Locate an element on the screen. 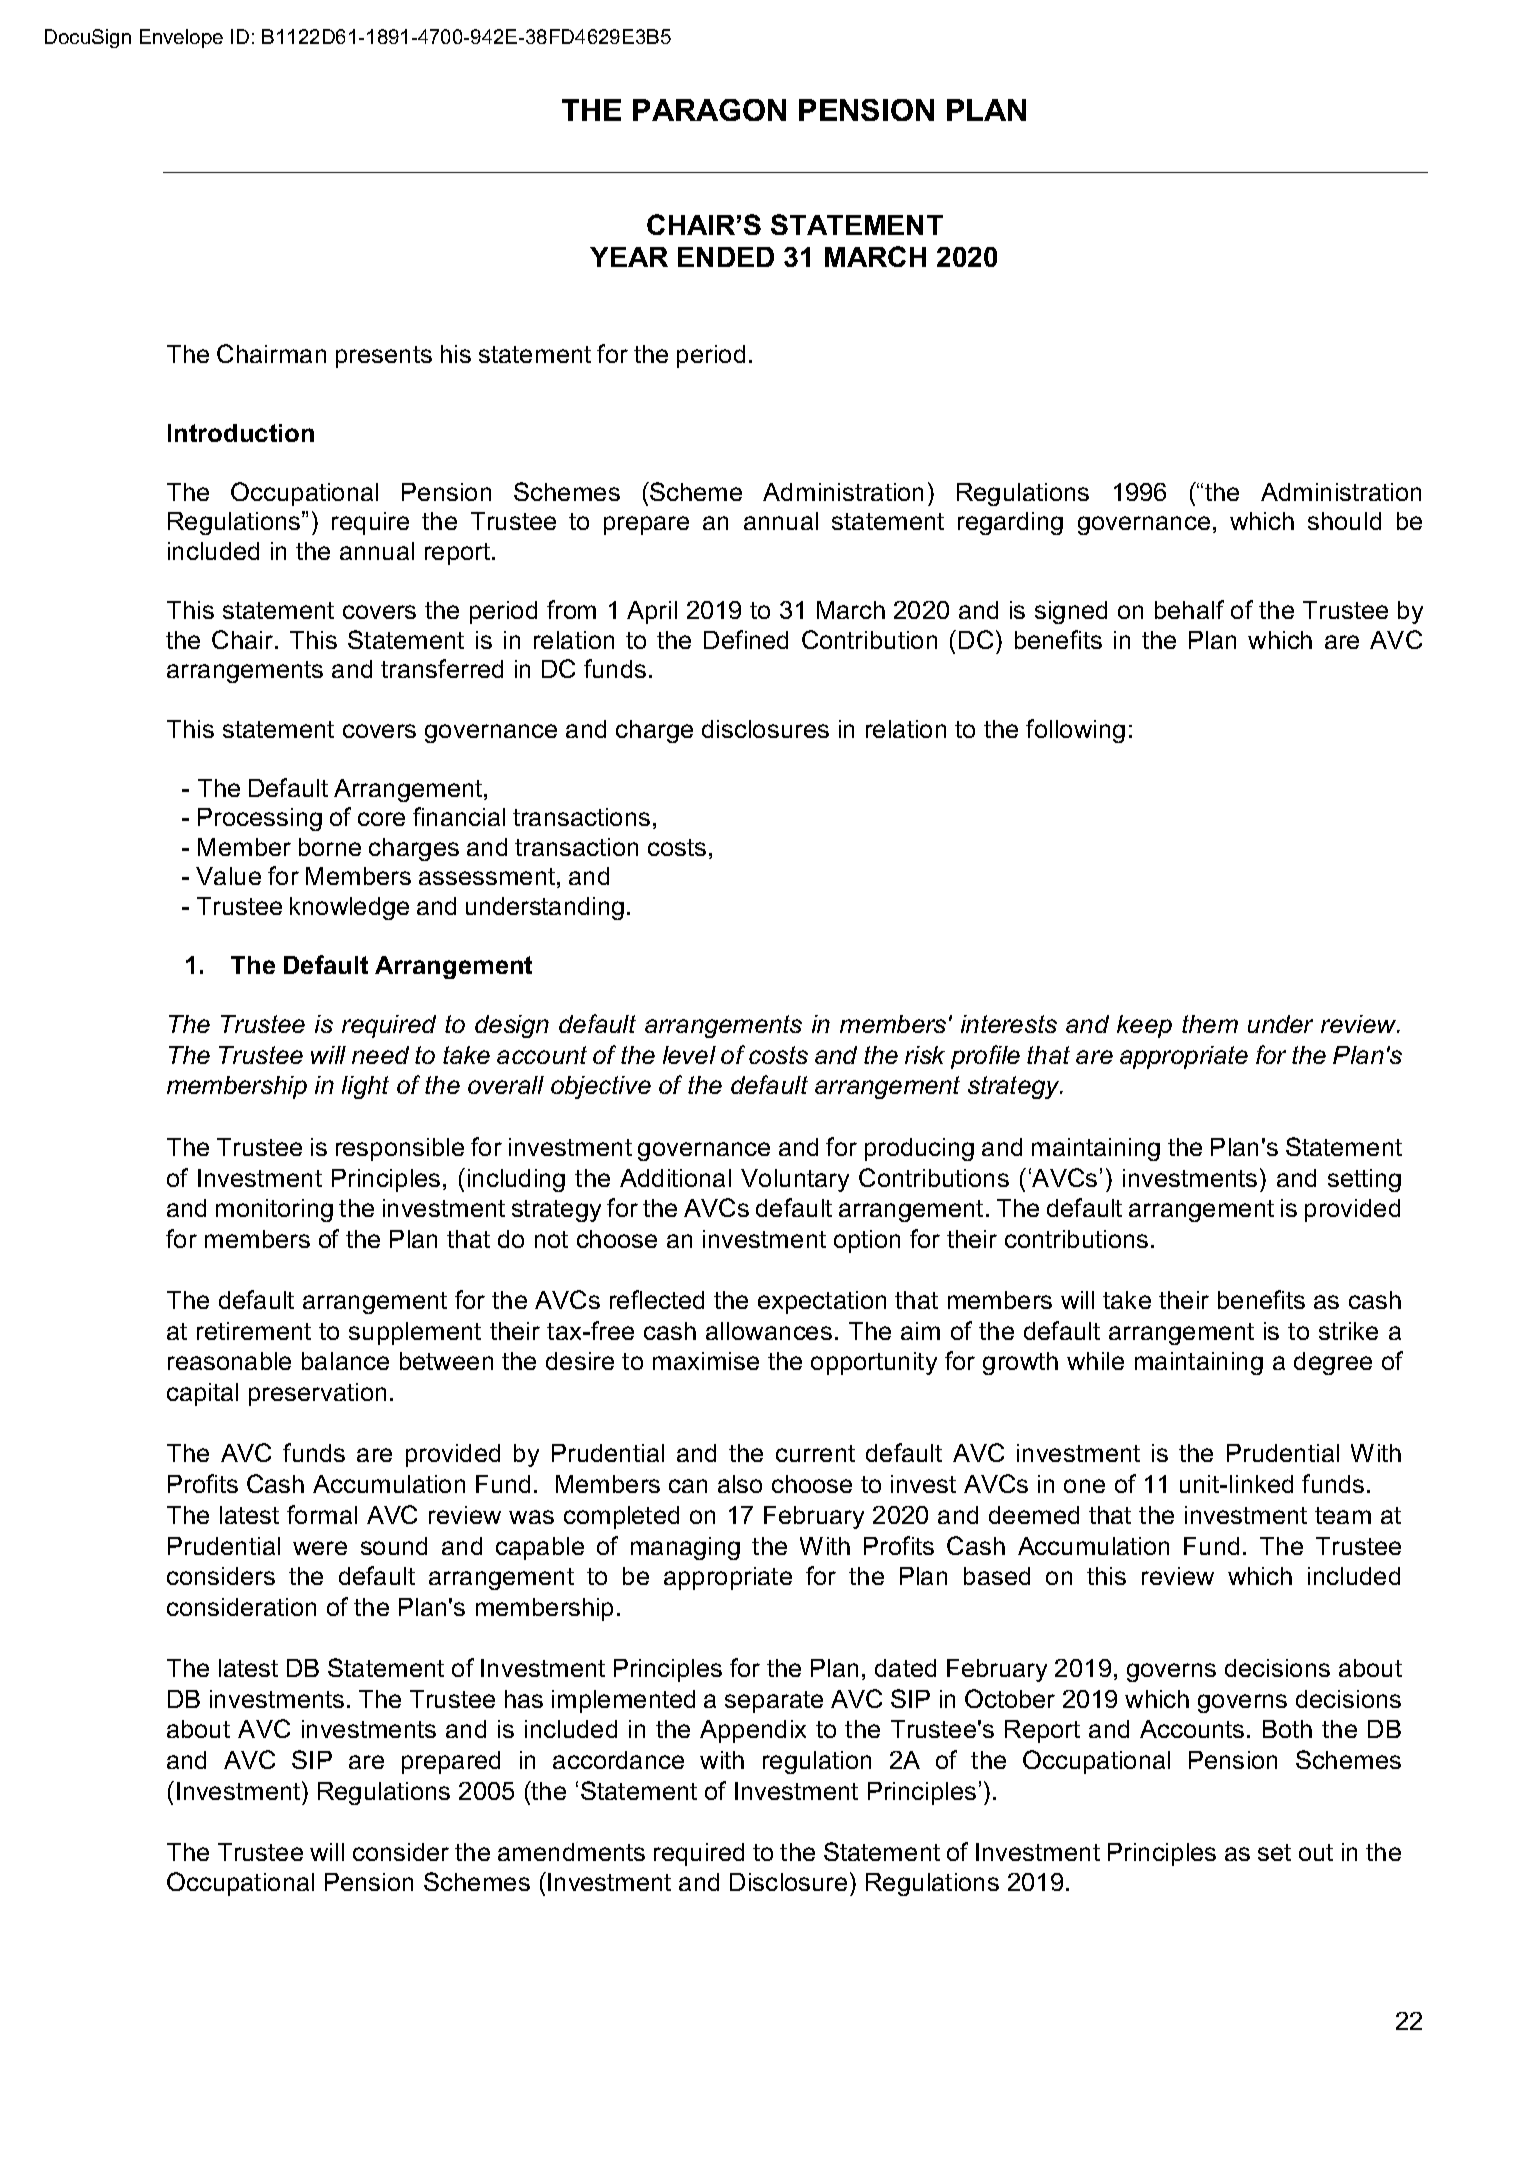 Image resolution: width=1535 pixels, height=2164 pixels. Defined is located at coordinates (746, 639).
